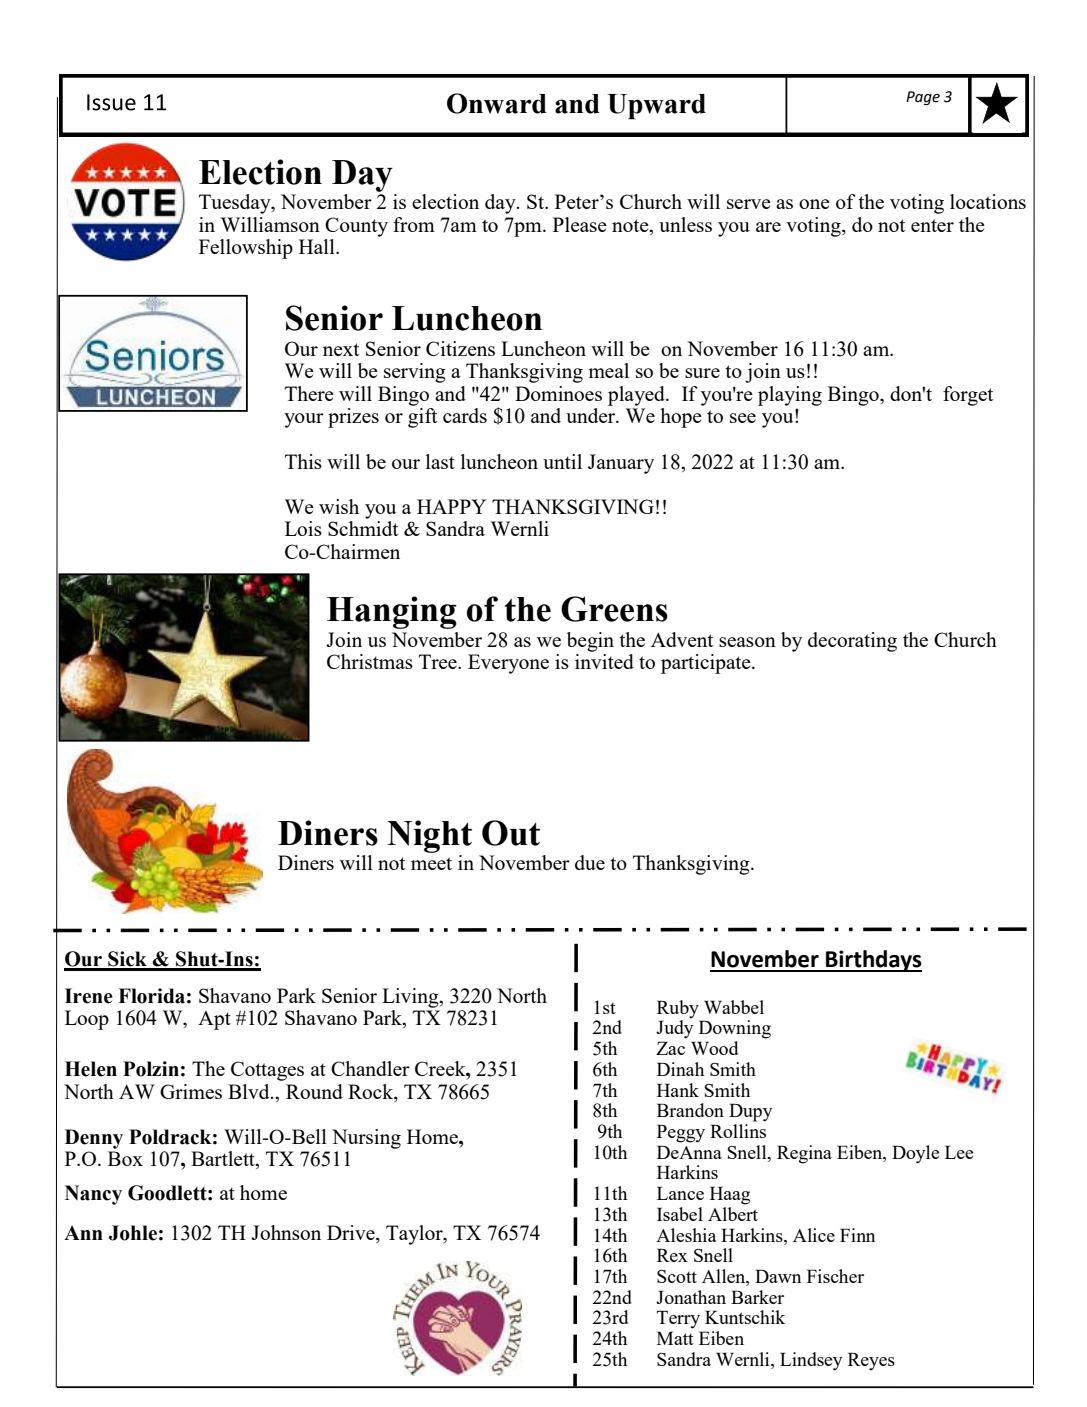 The height and width of the screenshot is (1407, 1087). I want to click on Christmas, so click(370, 661).
